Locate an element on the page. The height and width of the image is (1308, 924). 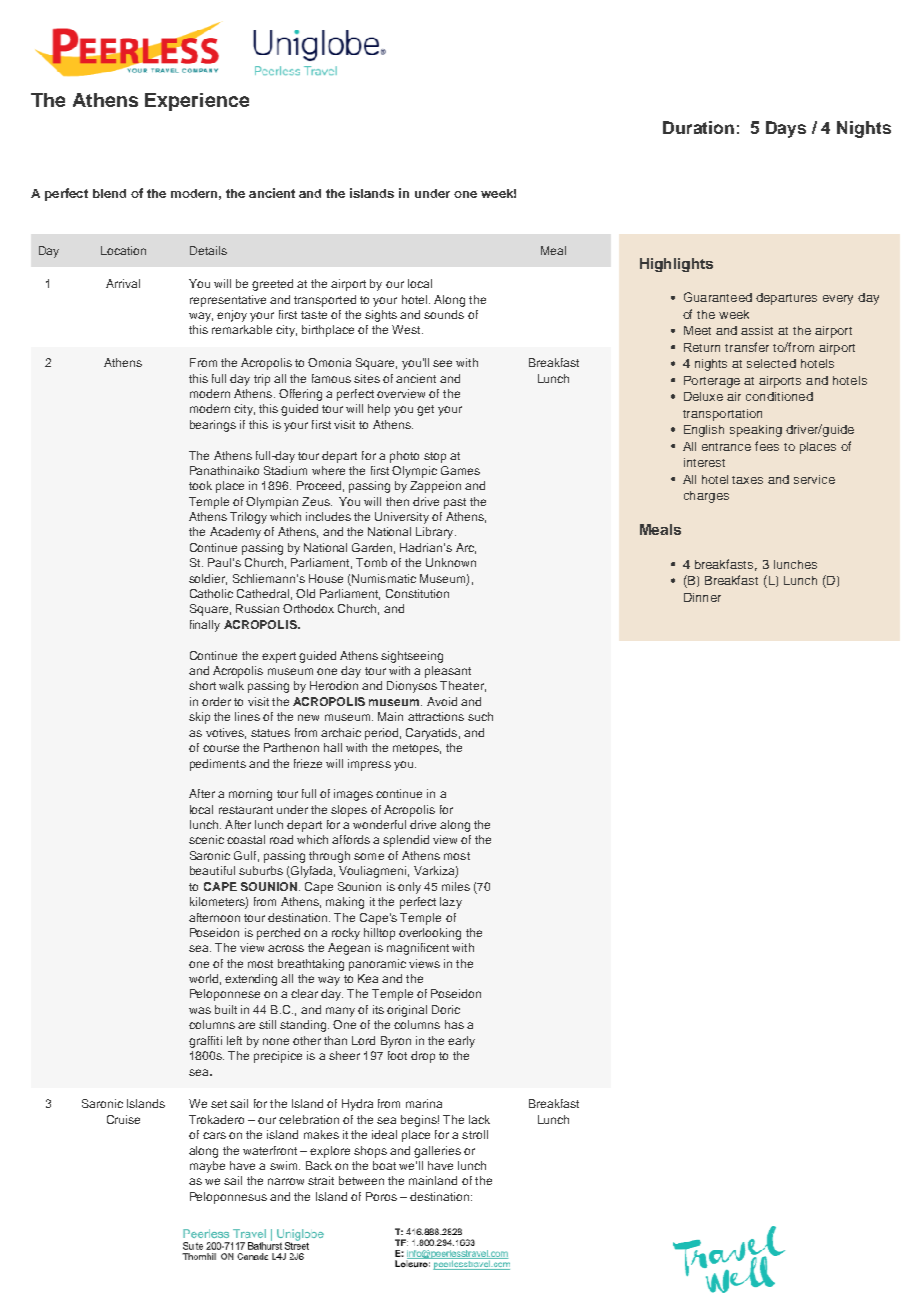
cars is located at coordinates (214, 1135).
